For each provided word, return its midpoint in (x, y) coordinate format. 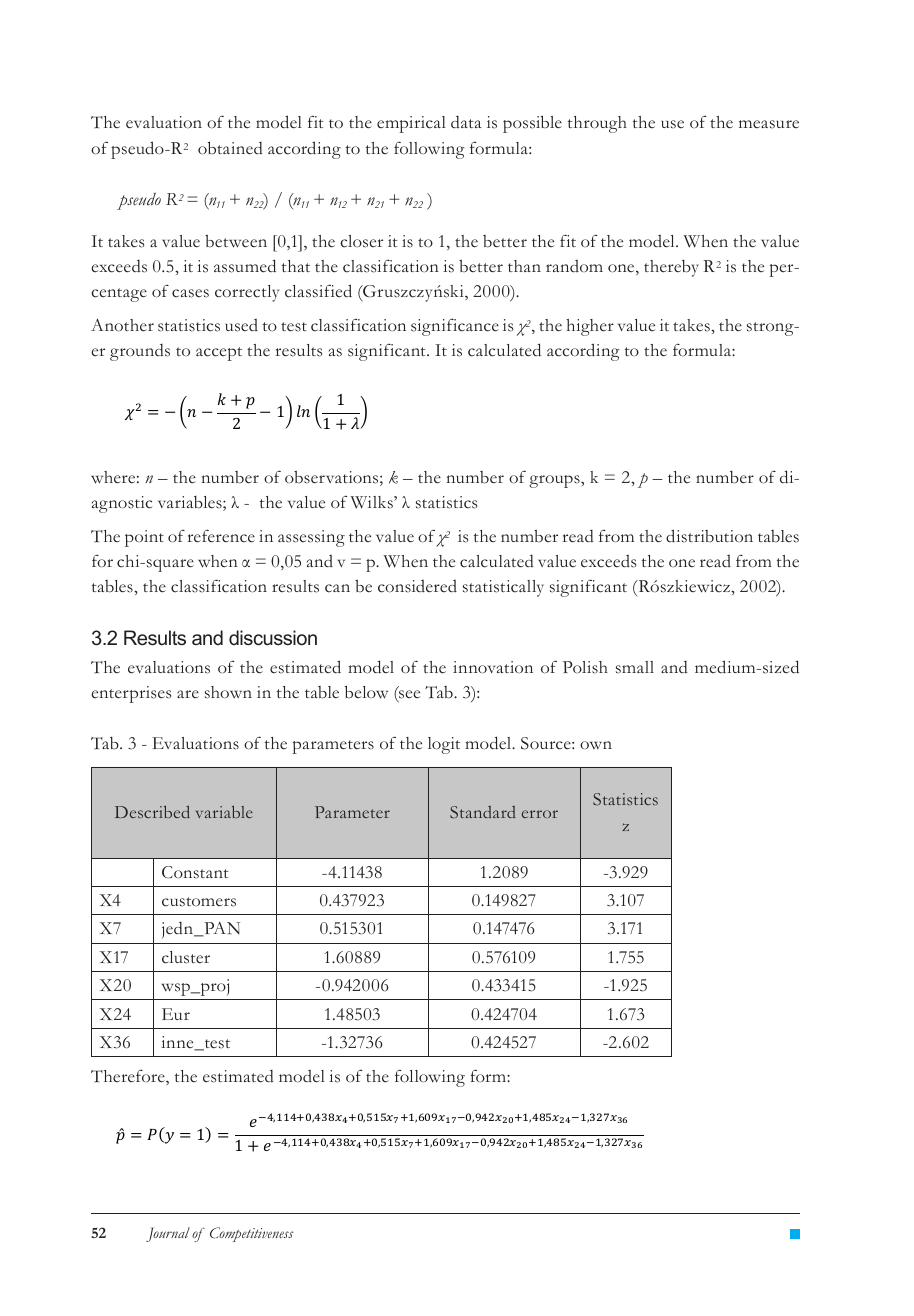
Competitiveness (252, 1234)
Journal (168, 1234)
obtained (230, 148)
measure (769, 124)
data (466, 121)
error (540, 814)
